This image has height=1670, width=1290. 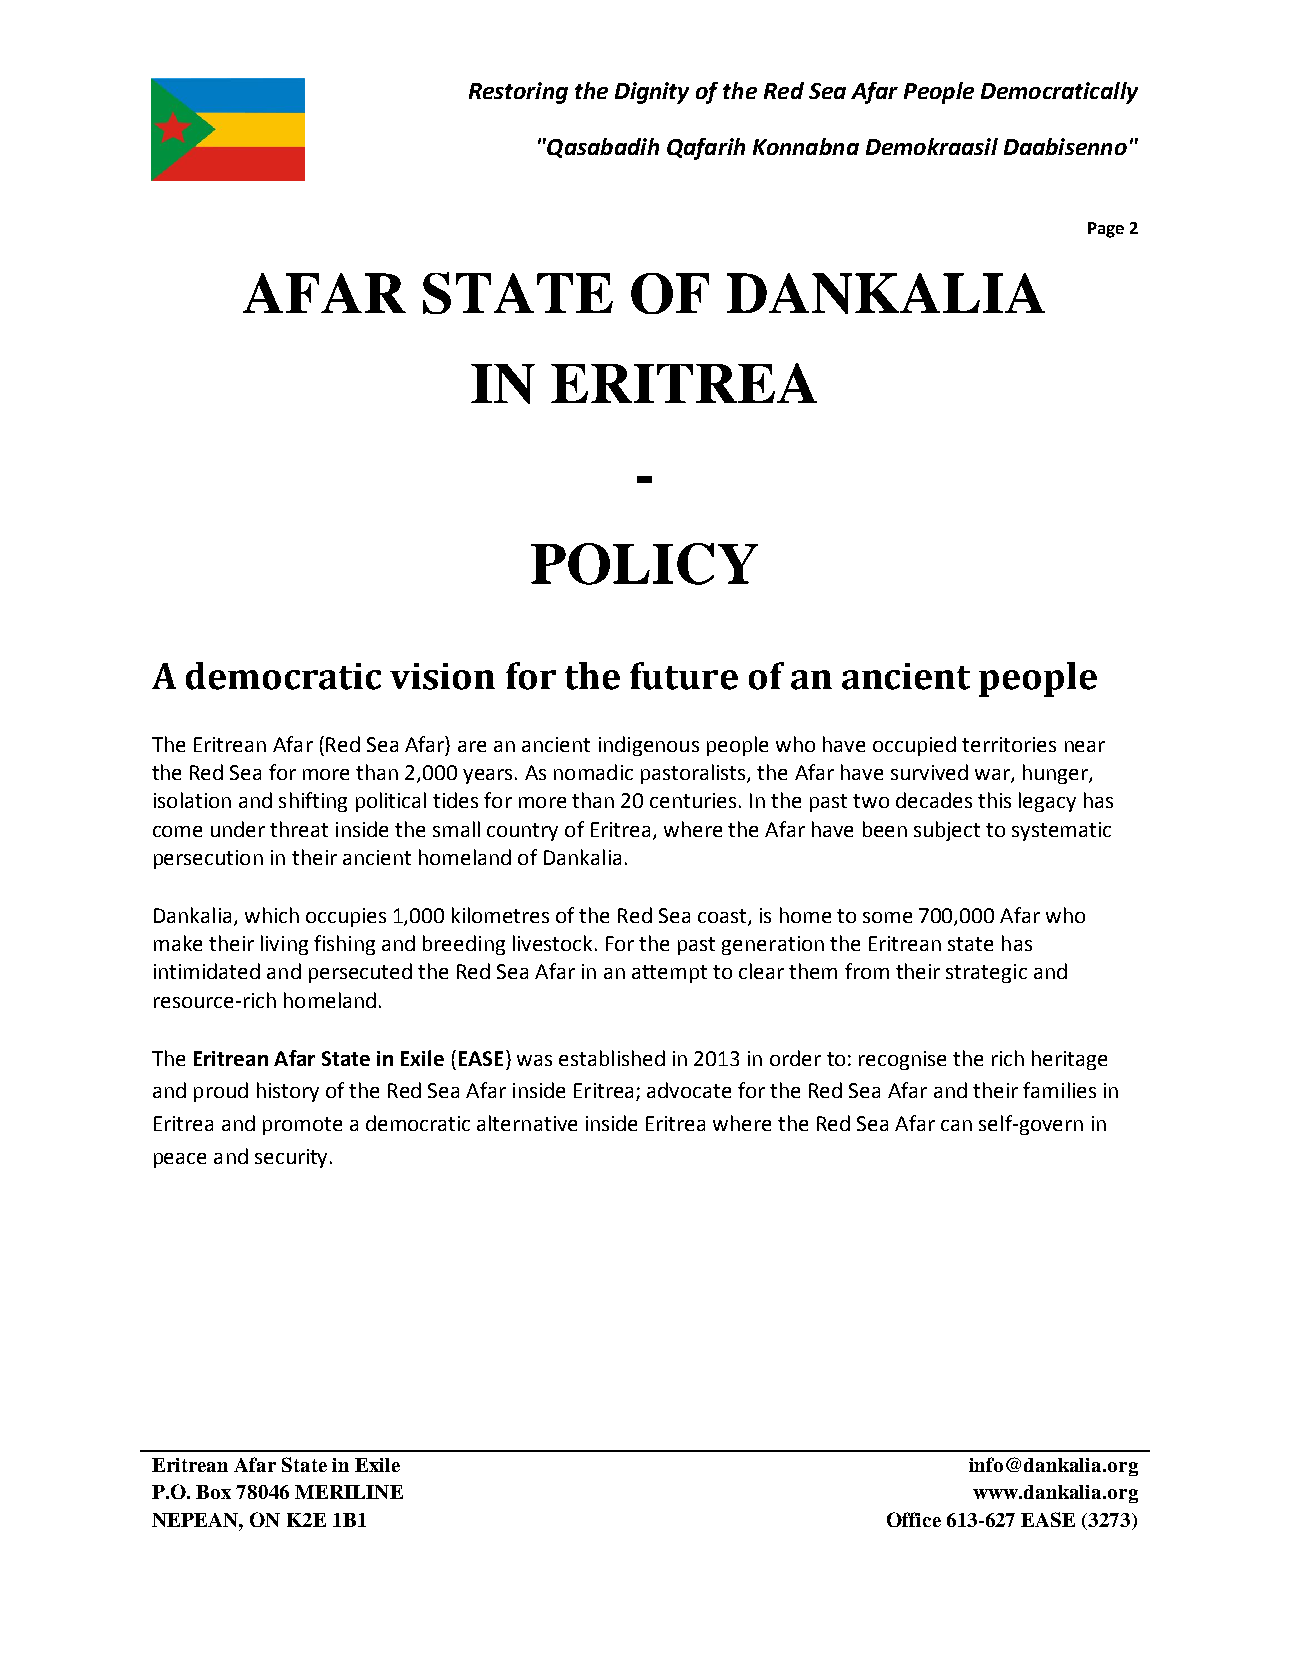 I want to click on Box, so click(x=213, y=1492).
